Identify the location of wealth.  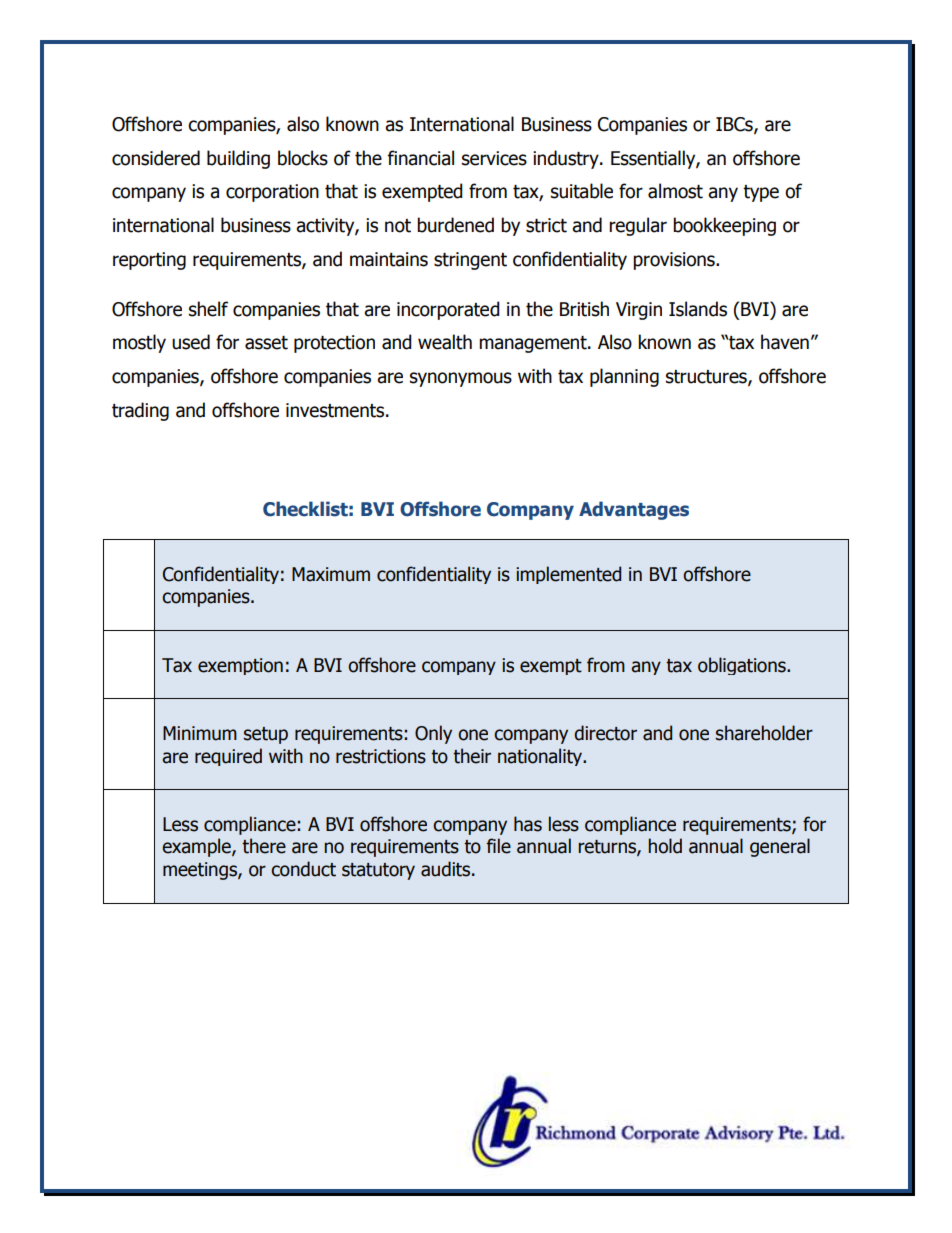
(445, 342).
